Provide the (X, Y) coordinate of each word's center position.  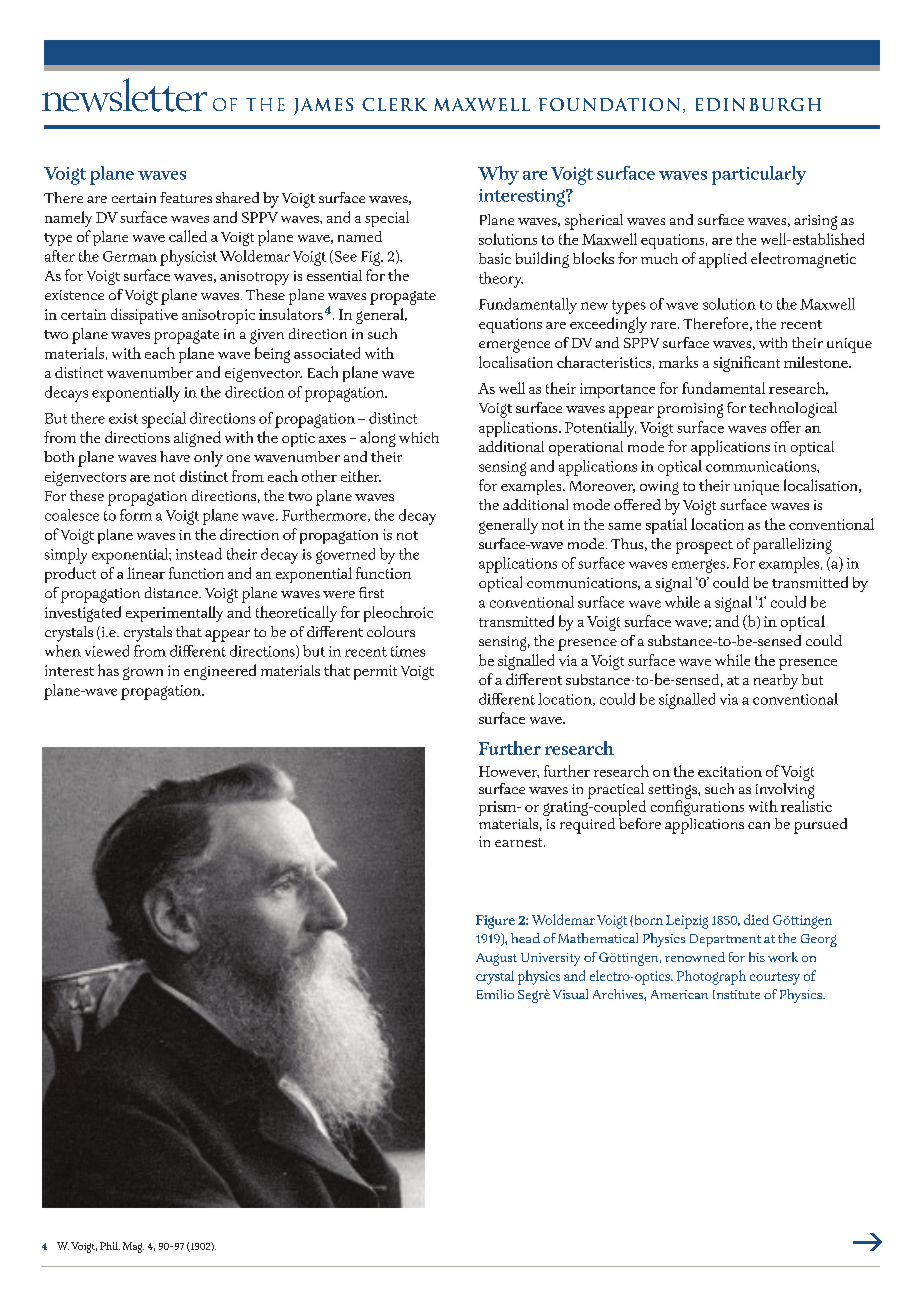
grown (143, 673)
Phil (110, 1246)
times (408, 651)
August (496, 959)
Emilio (495, 994)
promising (690, 410)
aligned (197, 439)
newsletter (124, 95)
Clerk (394, 104)
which (419, 437)
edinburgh (758, 104)
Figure (495, 922)
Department (725, 940)
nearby (776, 681)
